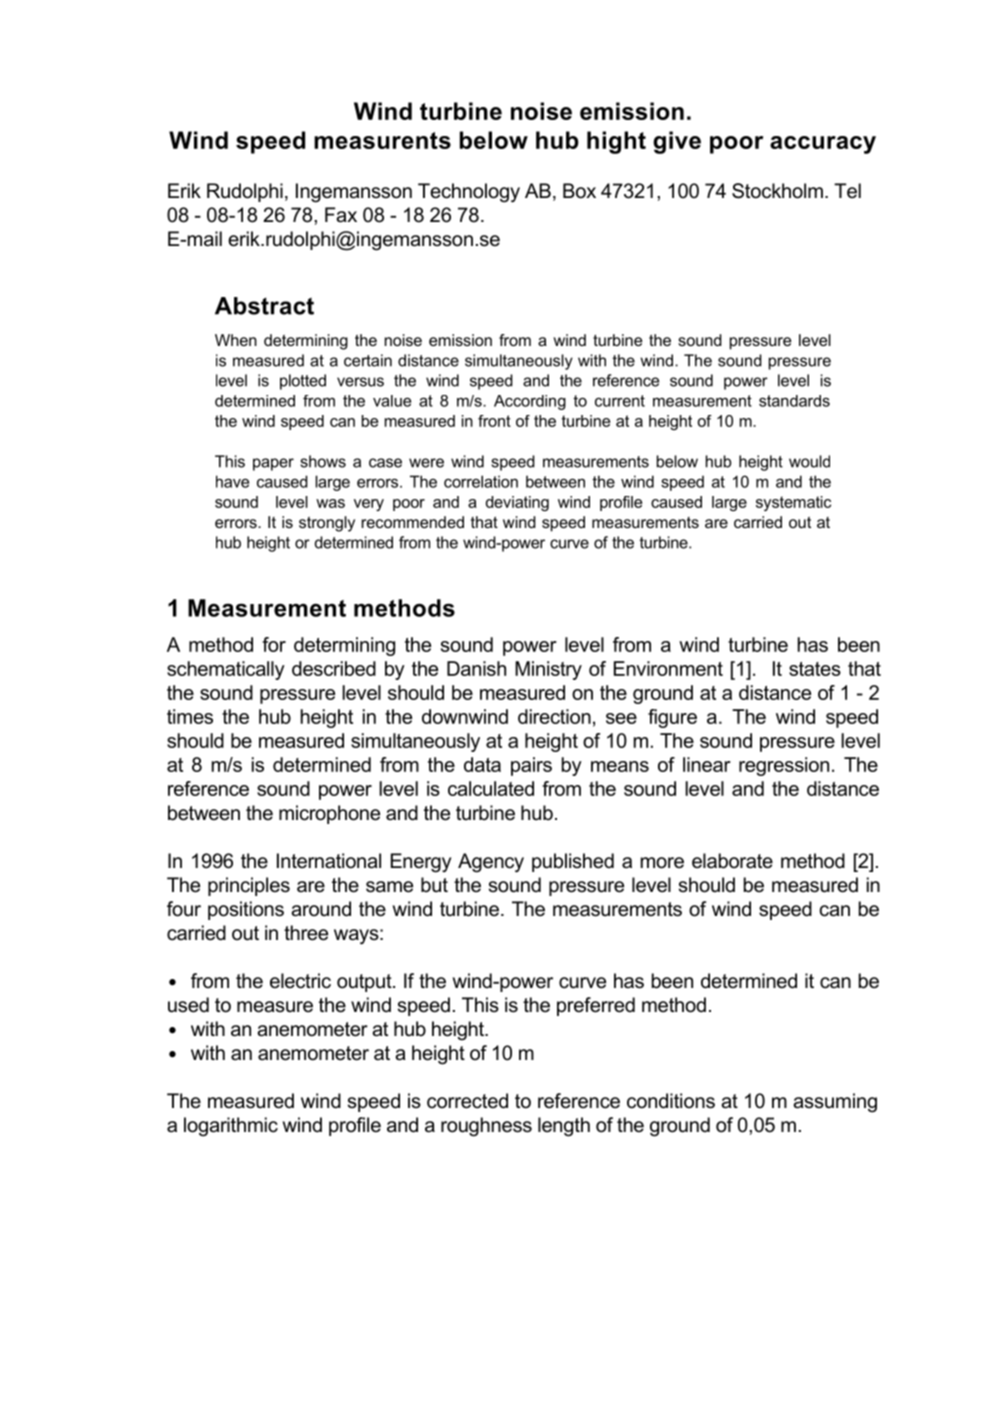  I want to click on Fax, so click(341, 215).
